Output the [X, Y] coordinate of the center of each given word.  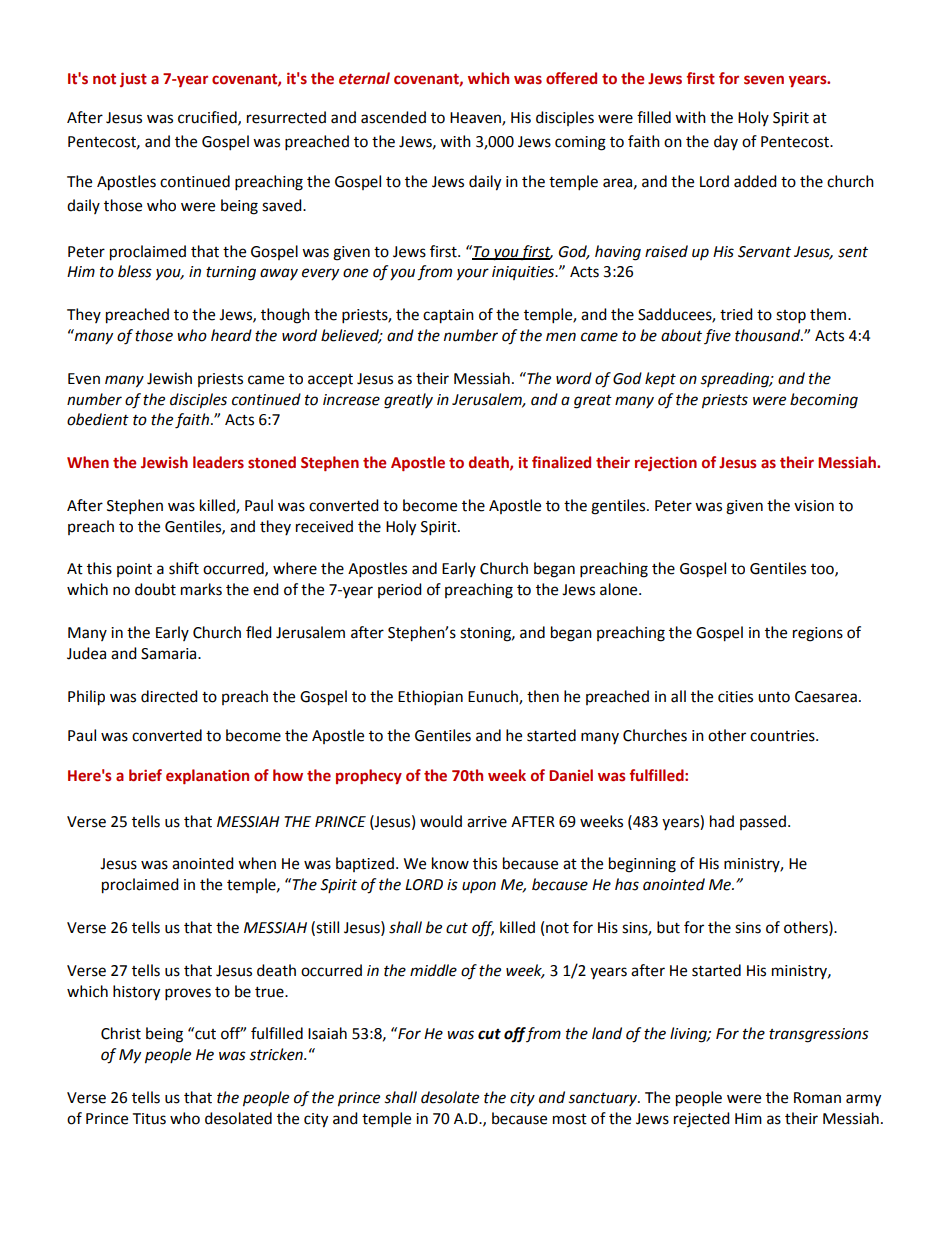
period [400, 590]
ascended [393, 117]
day [726, 142]
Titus [149, 1119]
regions [818, 634]
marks [201, 589]
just [133, 79]
